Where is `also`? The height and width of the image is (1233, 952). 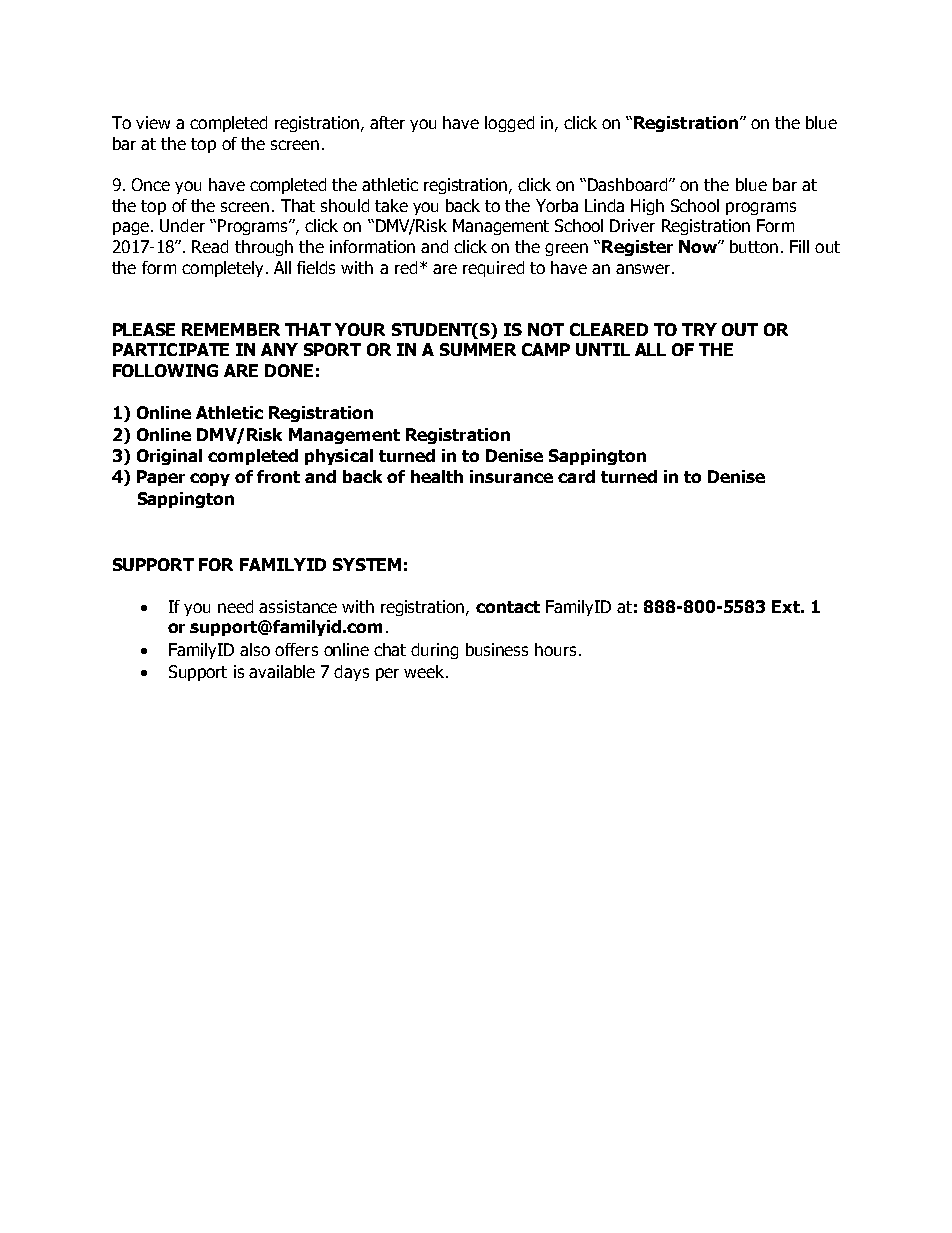 also is located at coordinates (255, 649).
